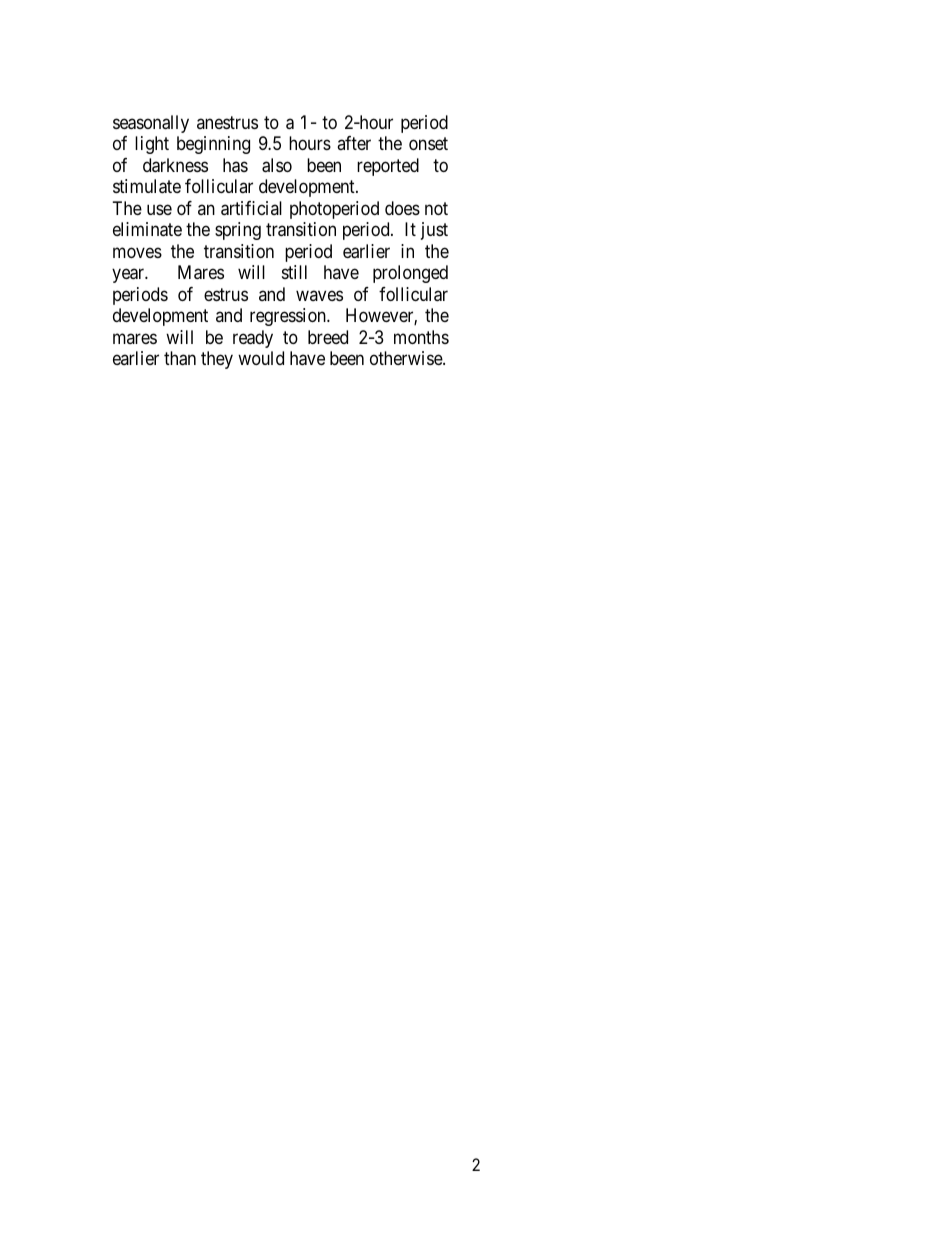  Describe the element at coordinates (354, 143) in the screenshot. I see `after` at that location.
